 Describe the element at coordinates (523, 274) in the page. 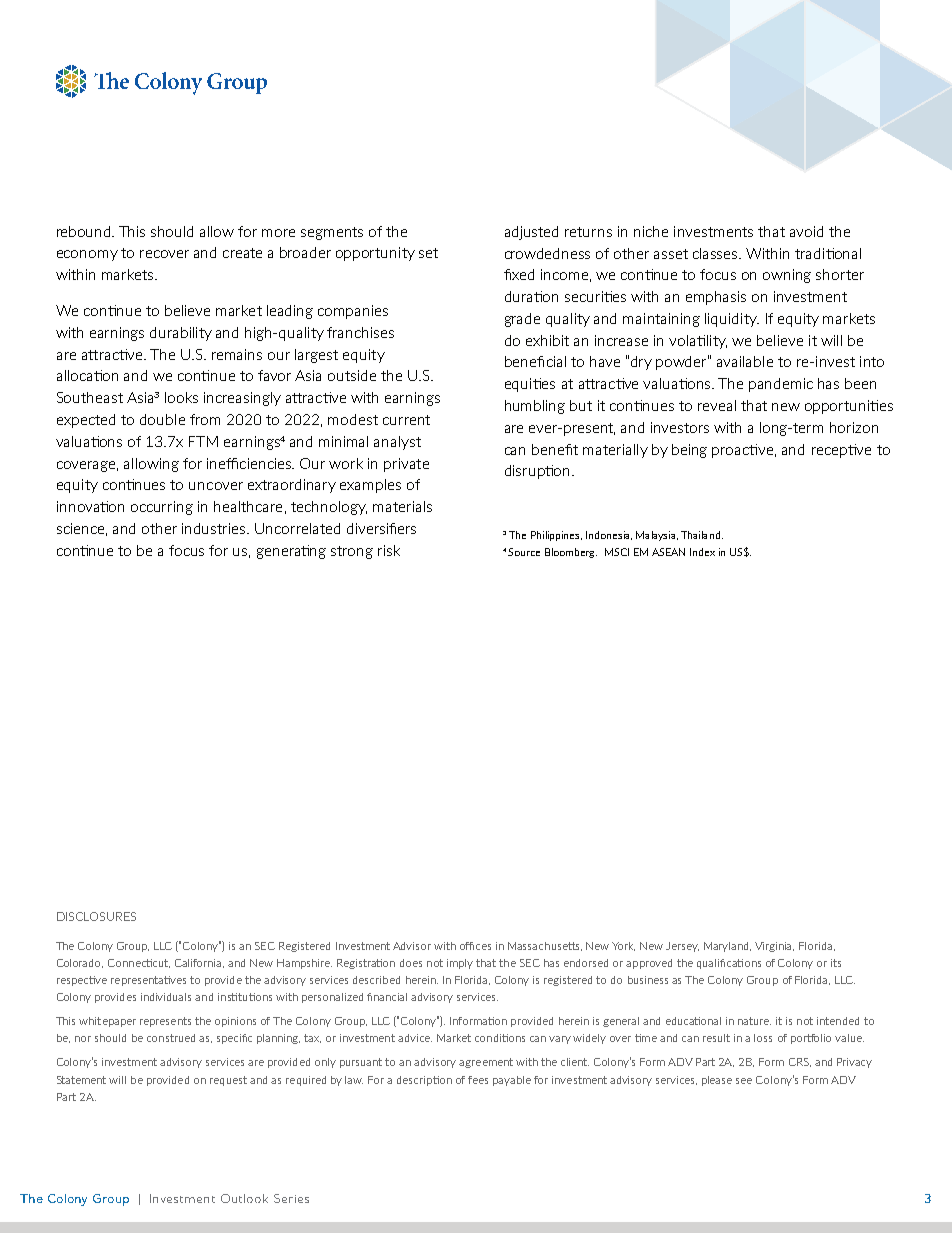

I see `xed` at that location.
